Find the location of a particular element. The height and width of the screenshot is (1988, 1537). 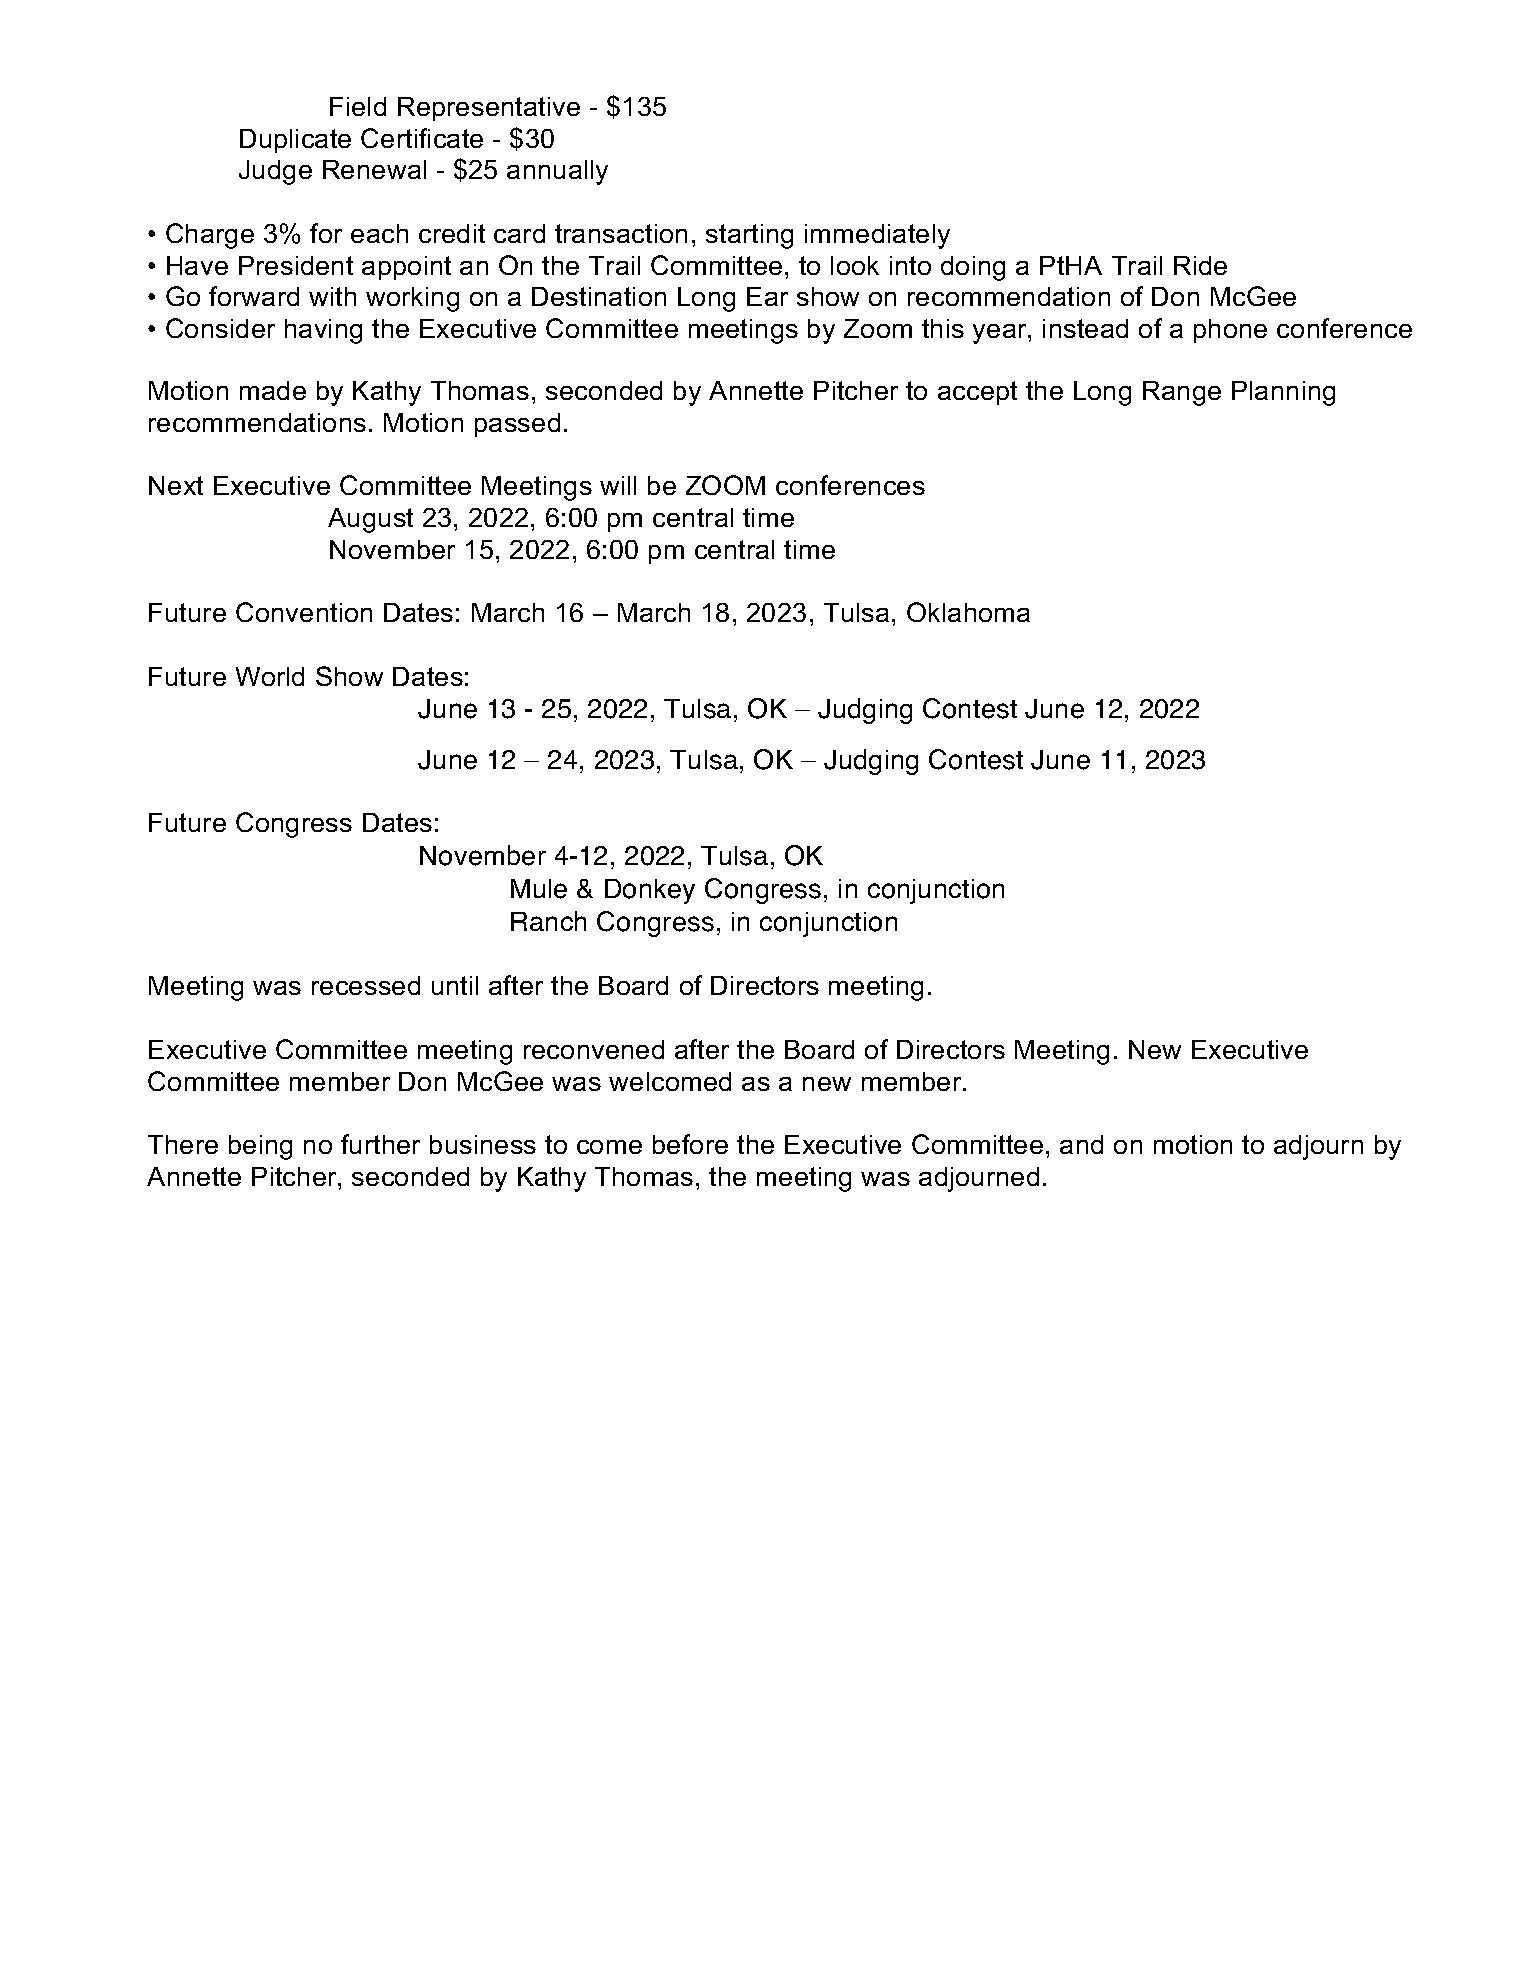

and is located at coordinates (1081, 1144).
